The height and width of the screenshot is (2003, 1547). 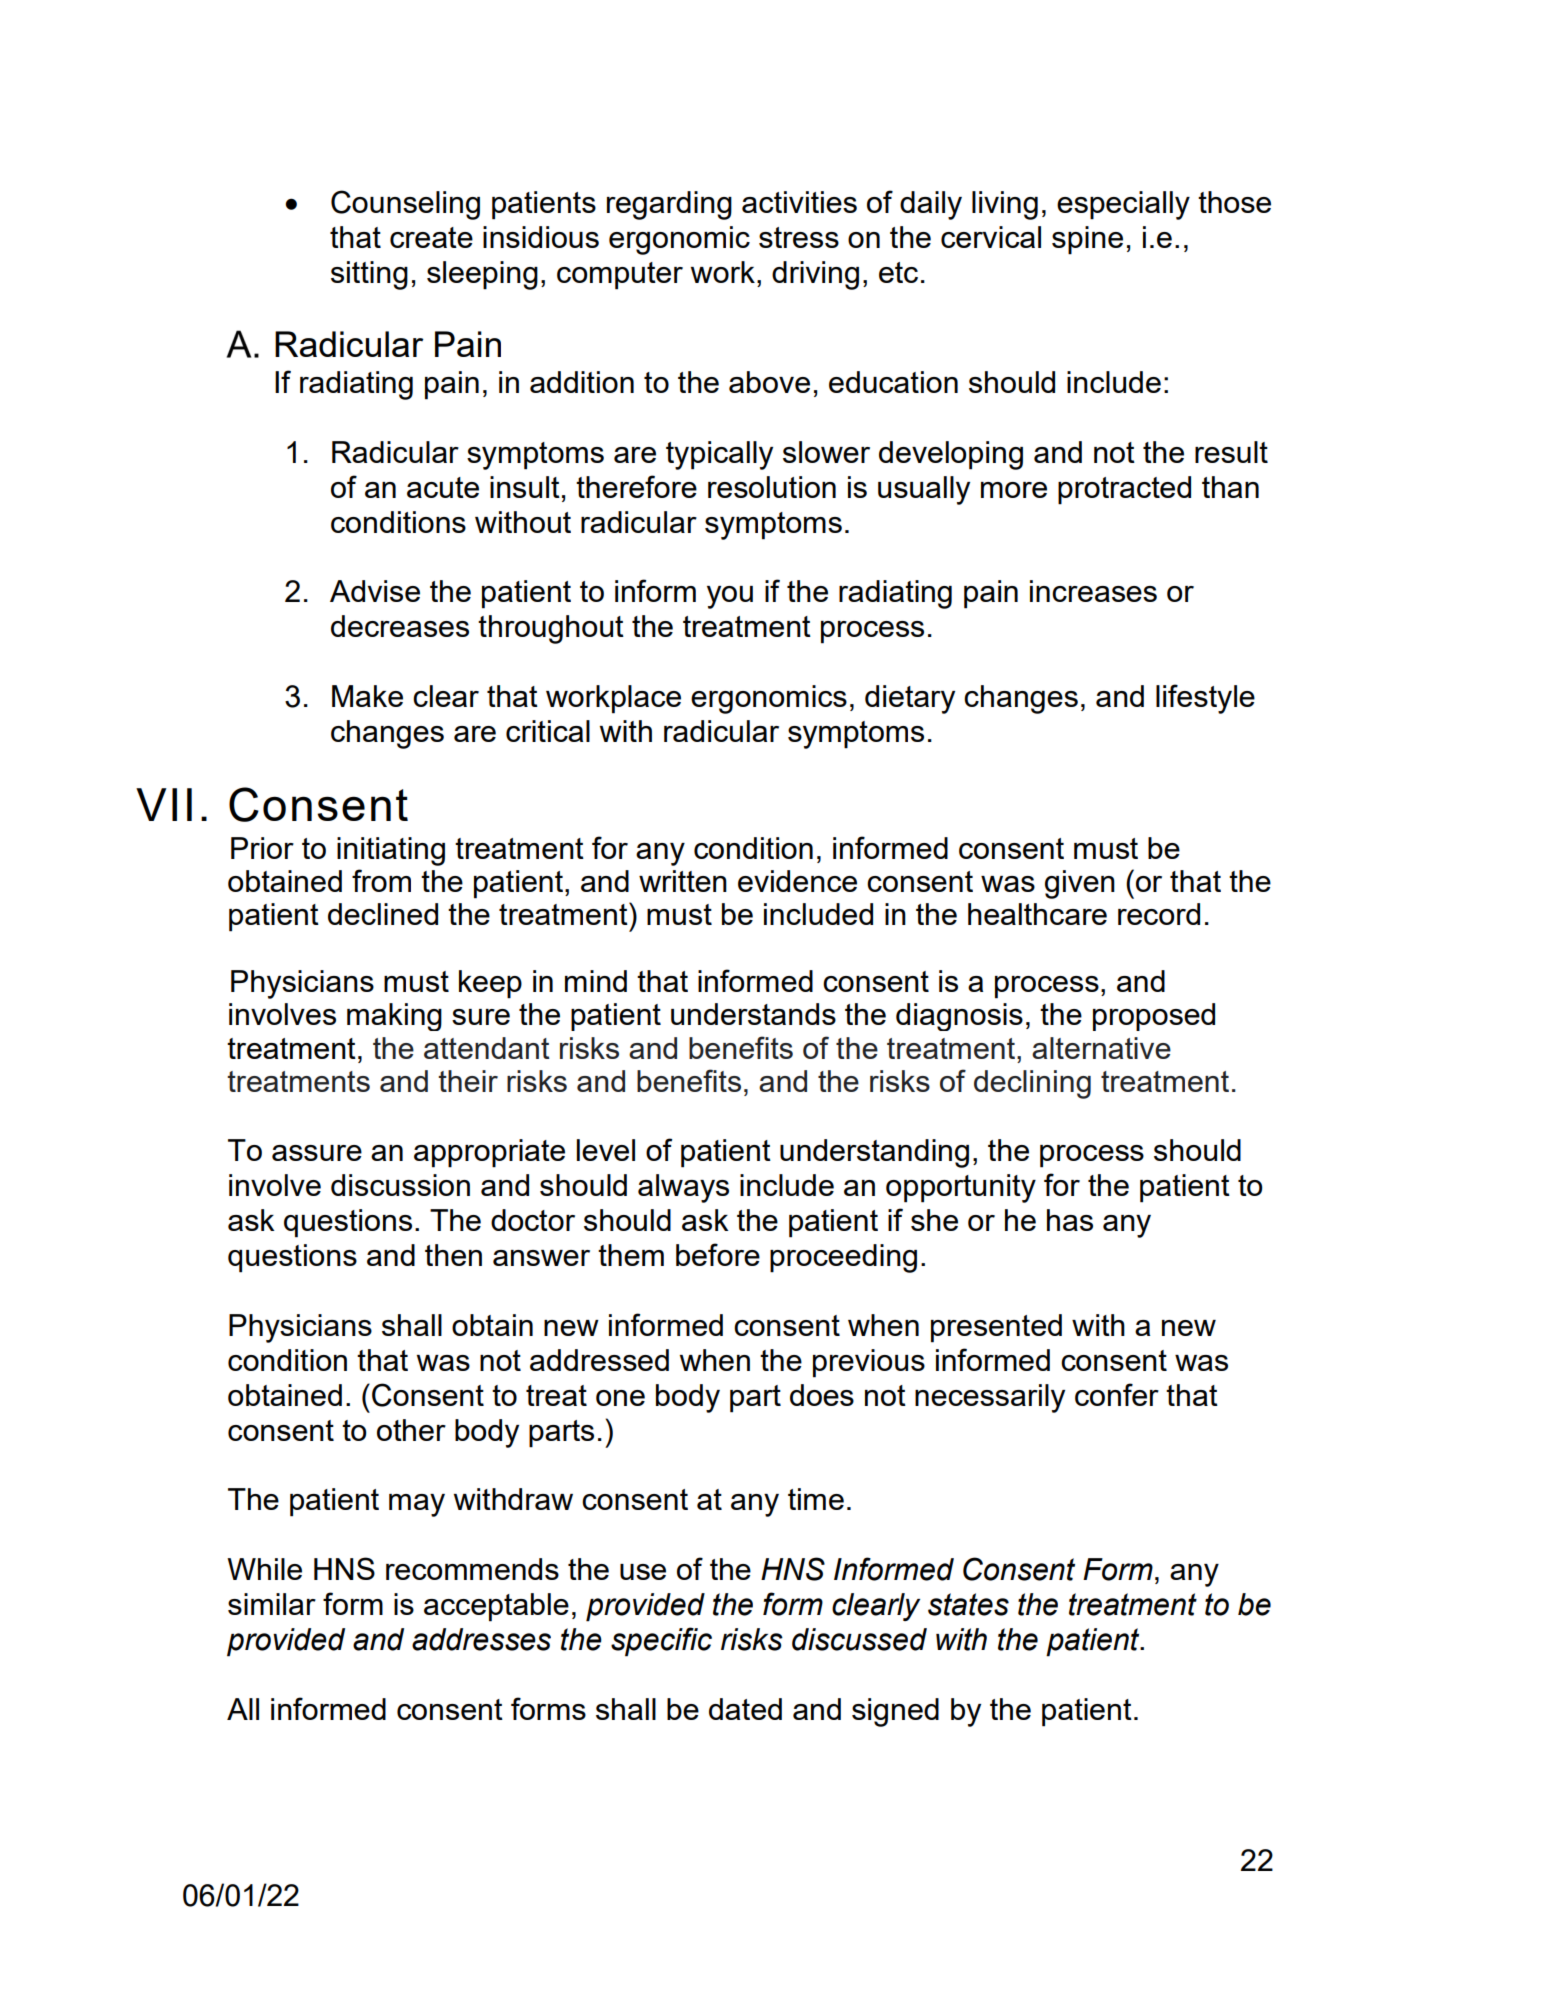 What do you see at coordinates (1093, 591) in the screenshot?
I see `increases` at bounding box center [1093, 591].
